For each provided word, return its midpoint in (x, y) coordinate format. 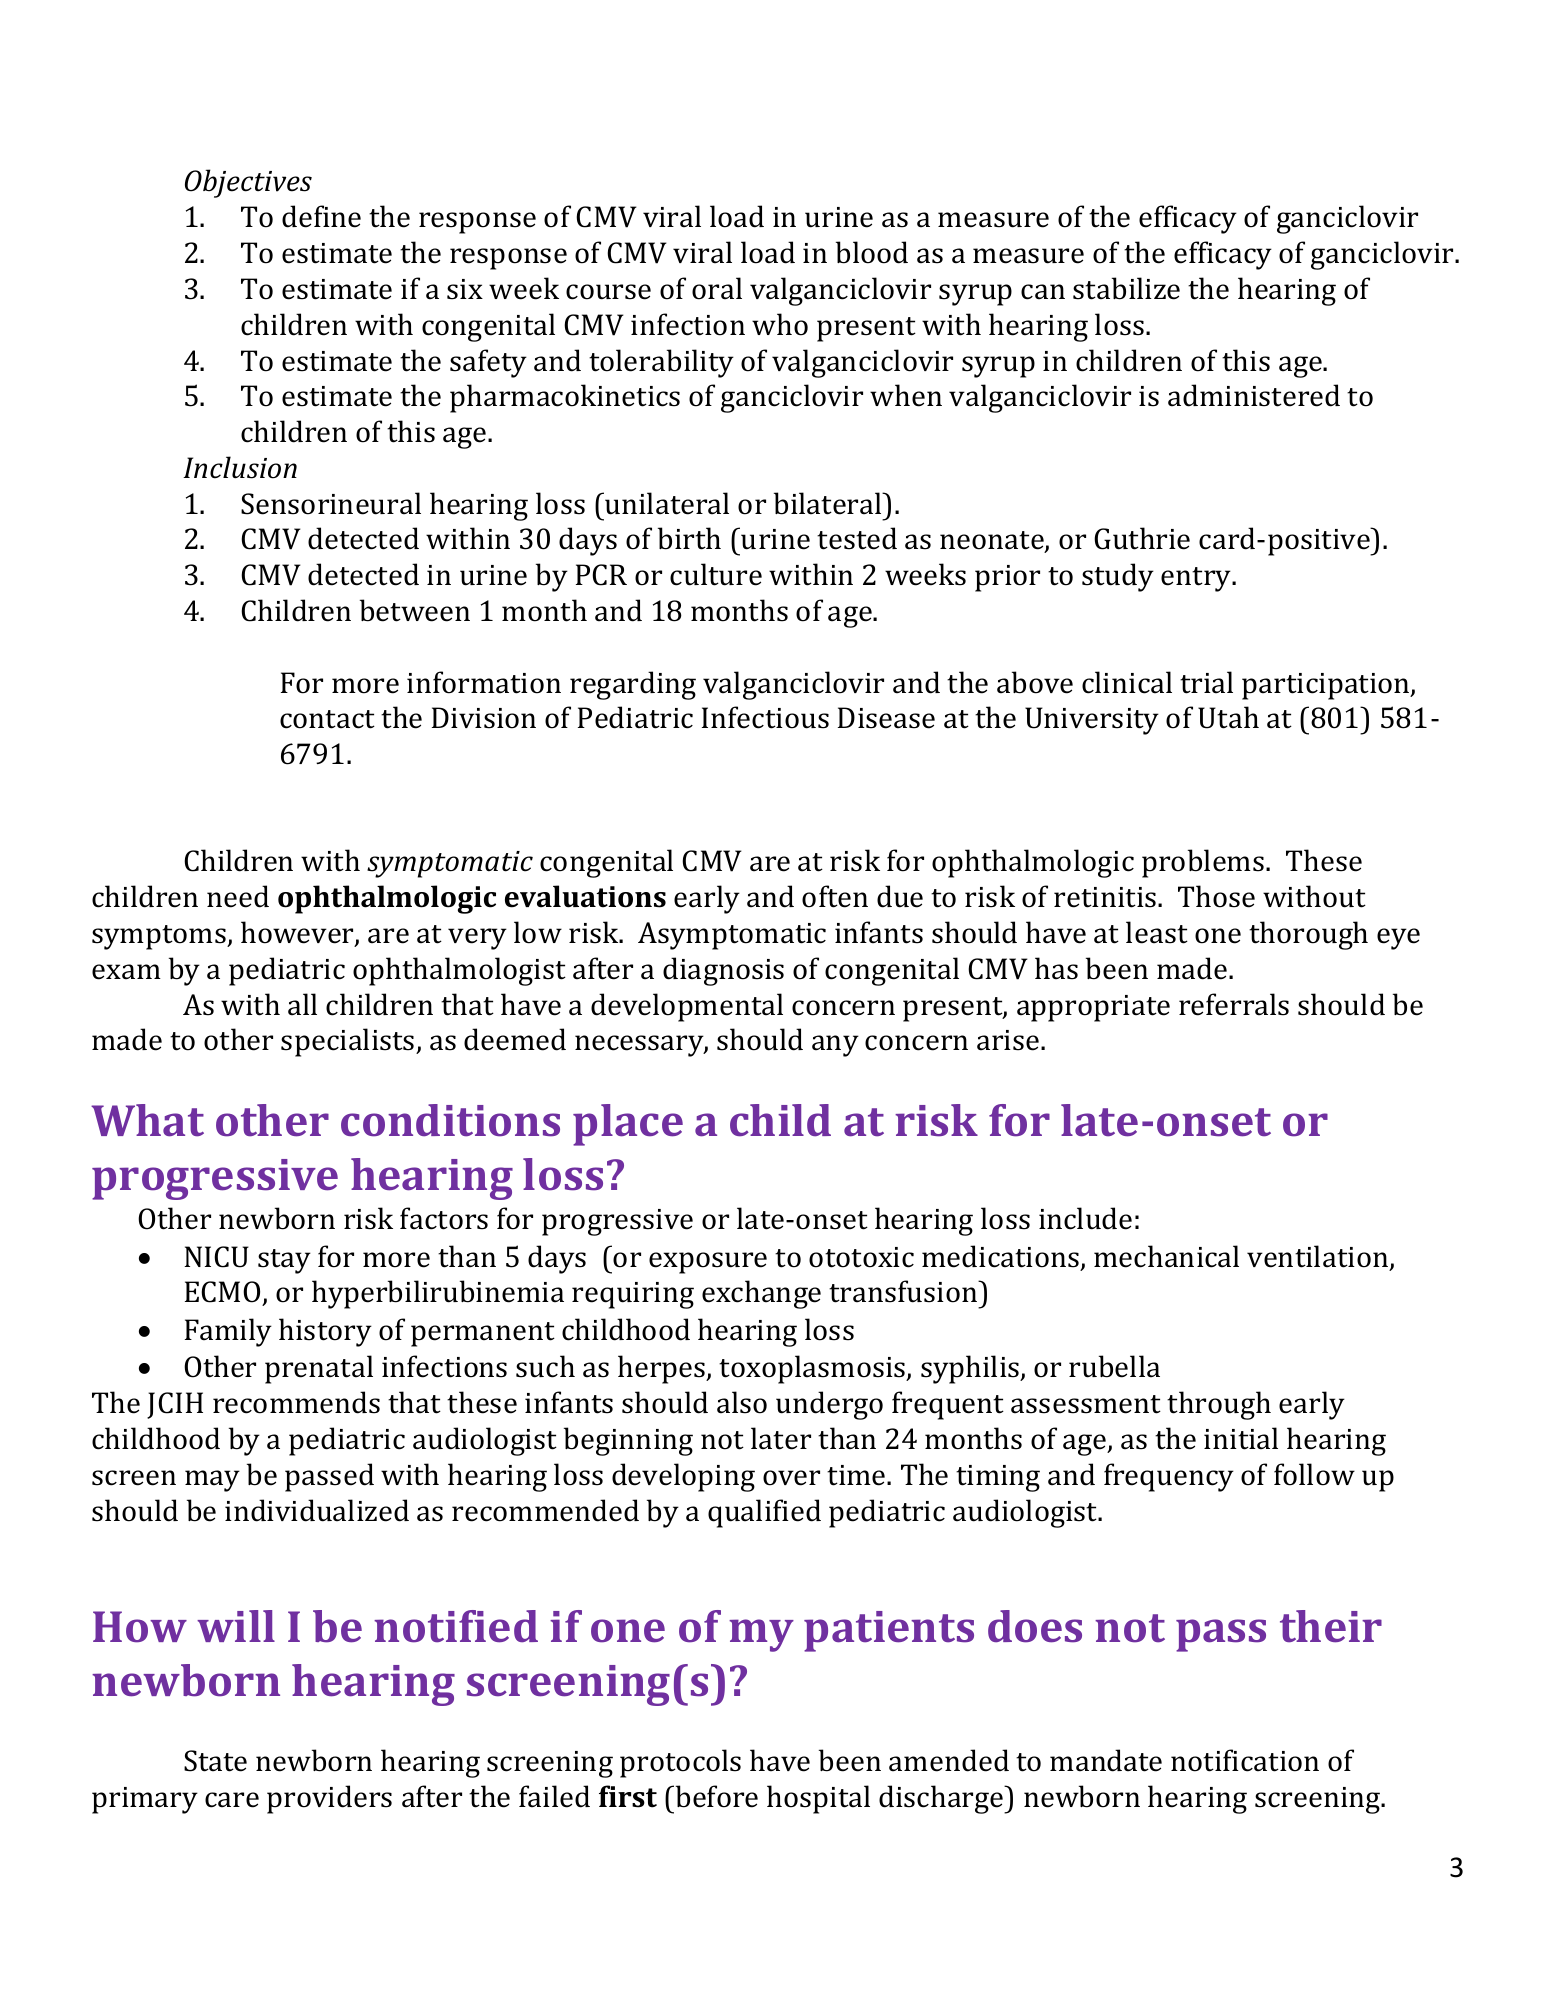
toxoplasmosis (813, 1369)
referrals (1234, 1004)
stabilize (1126, 288)
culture (716, 574)
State (215, 1761)
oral (717, 288)
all (302, 1004)
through (1219, 1405)
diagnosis (723, 971)
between (415, 610)
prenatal (319, 1369)
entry (1197, 579)
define (321, 216)
